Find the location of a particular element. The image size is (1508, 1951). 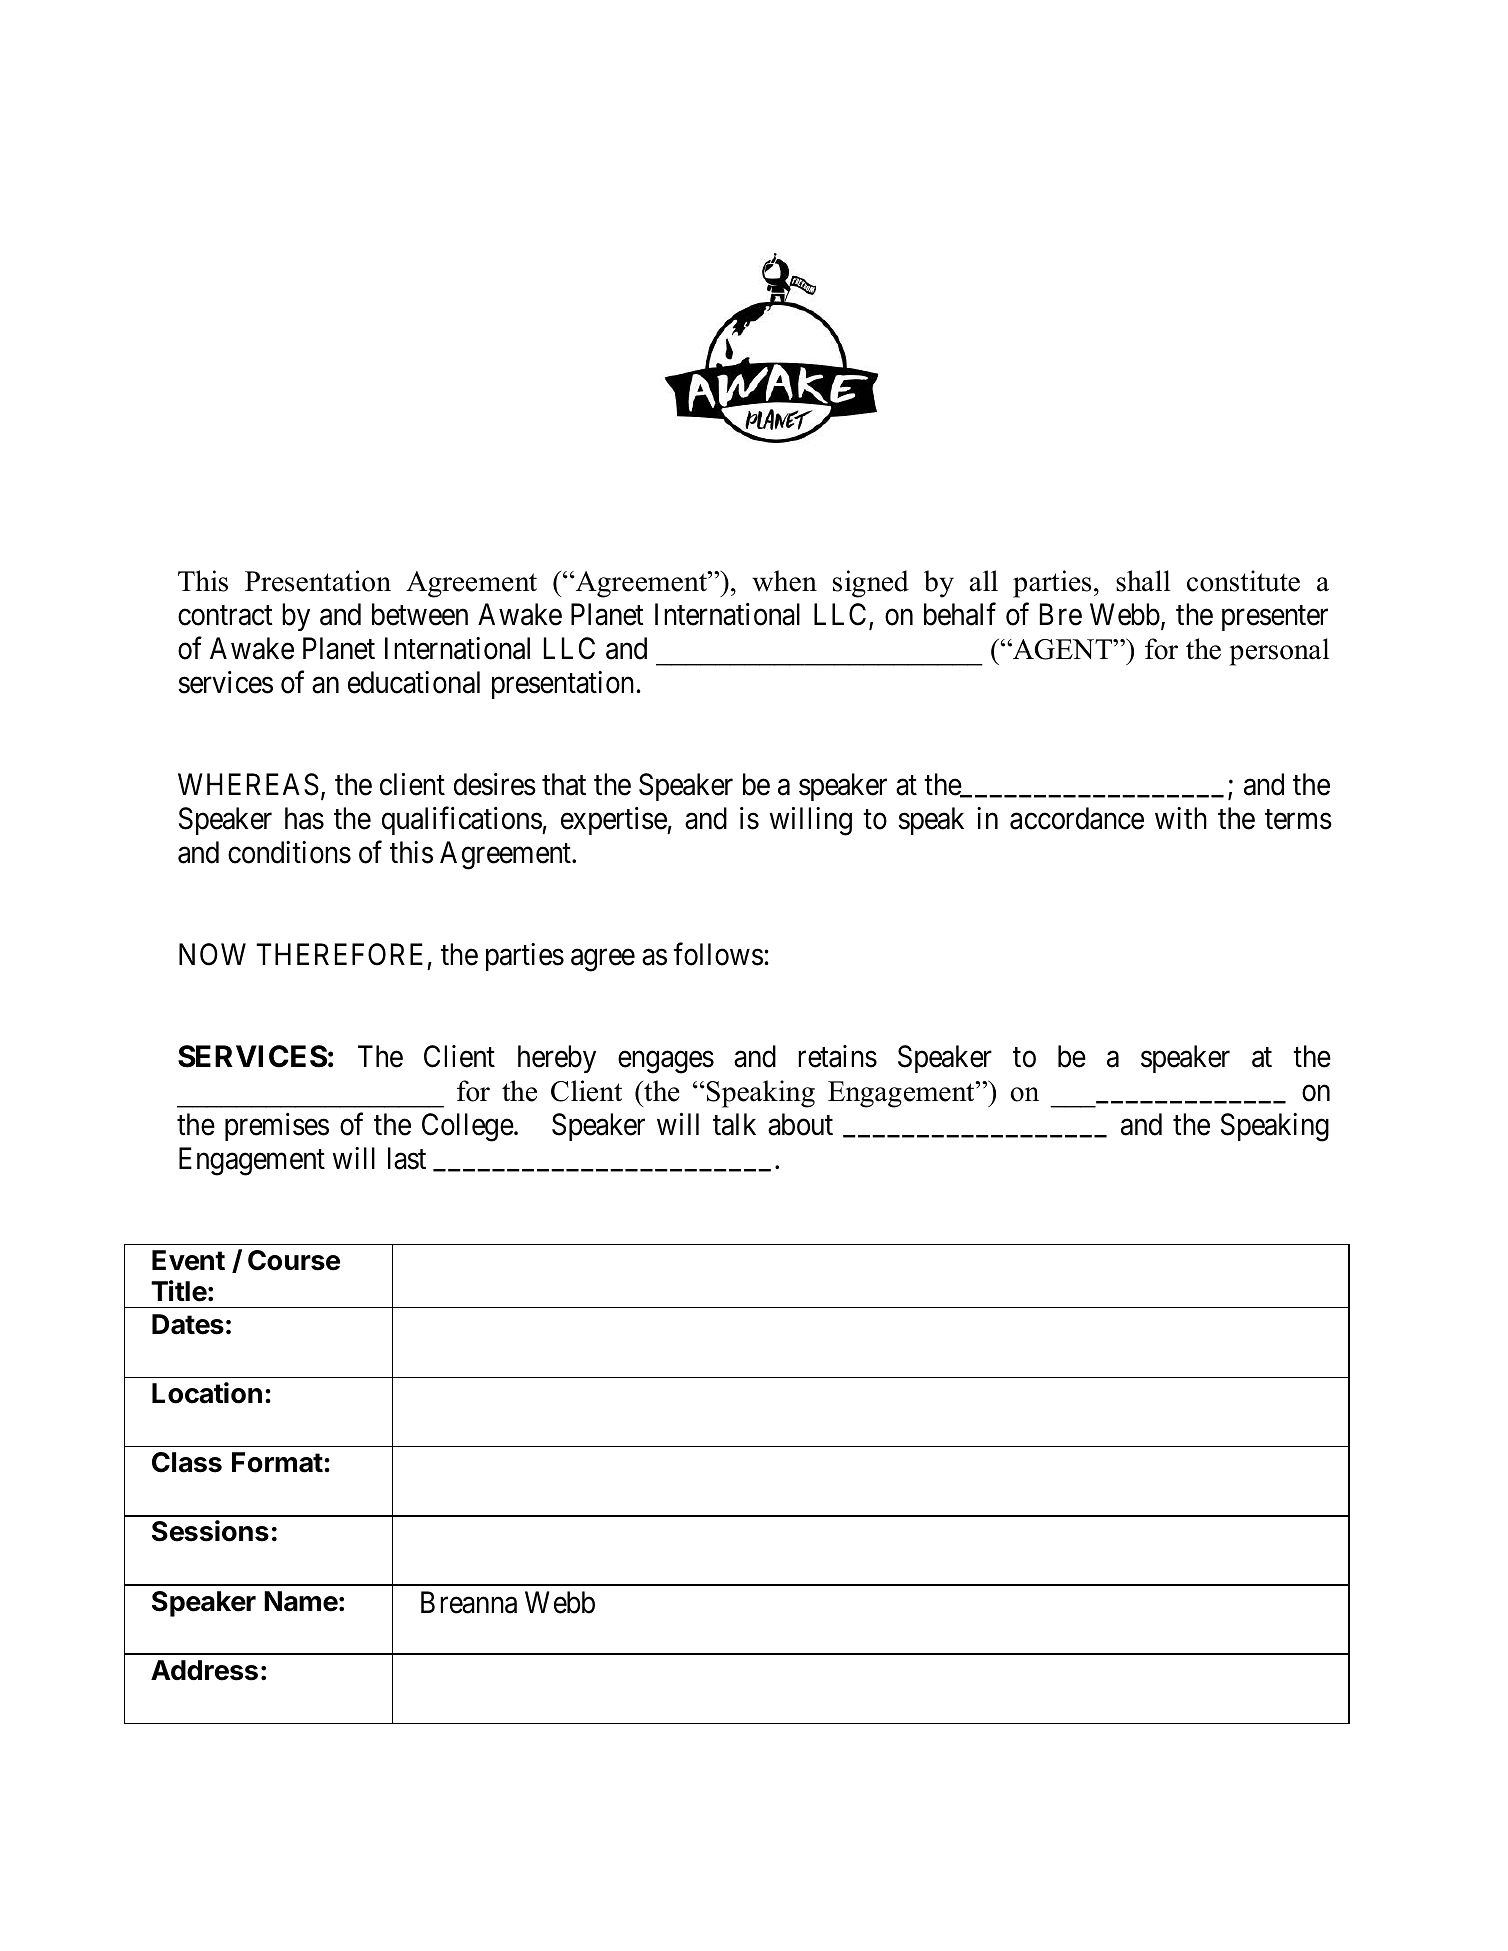

contract is located at coordinates (225, 616).
